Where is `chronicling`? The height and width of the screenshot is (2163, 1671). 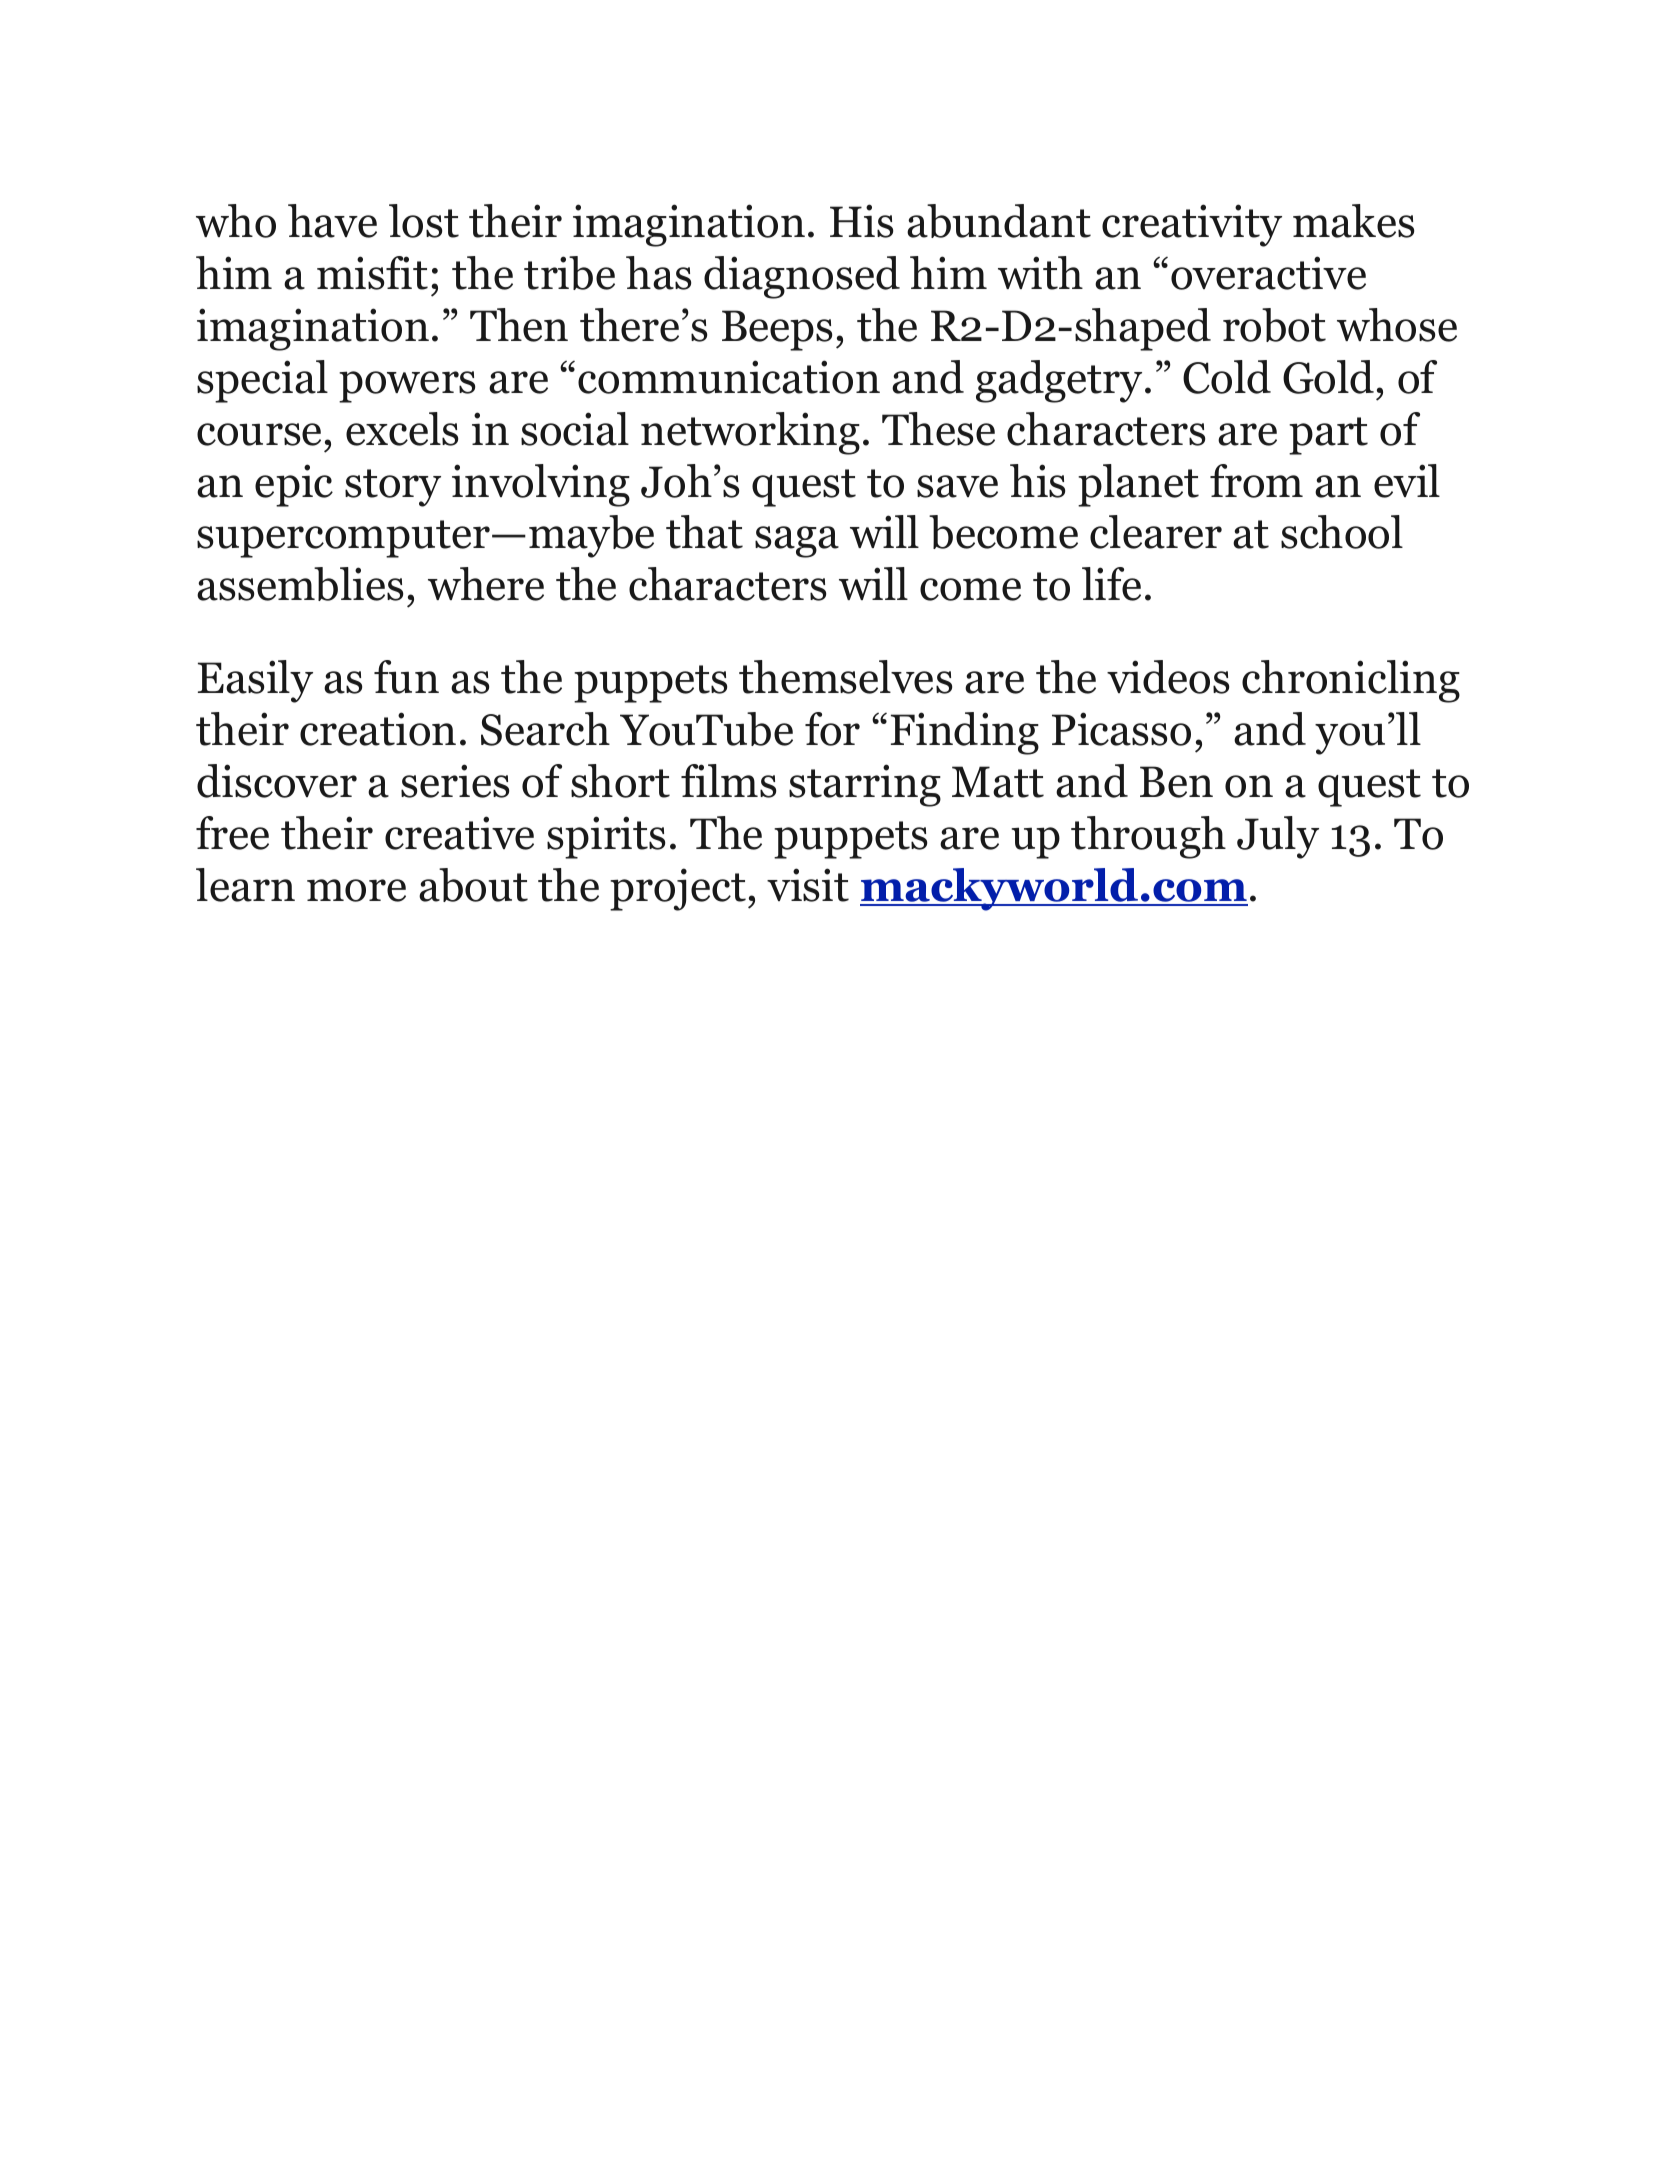 chronicling is located at coordinates (1351, 681).
